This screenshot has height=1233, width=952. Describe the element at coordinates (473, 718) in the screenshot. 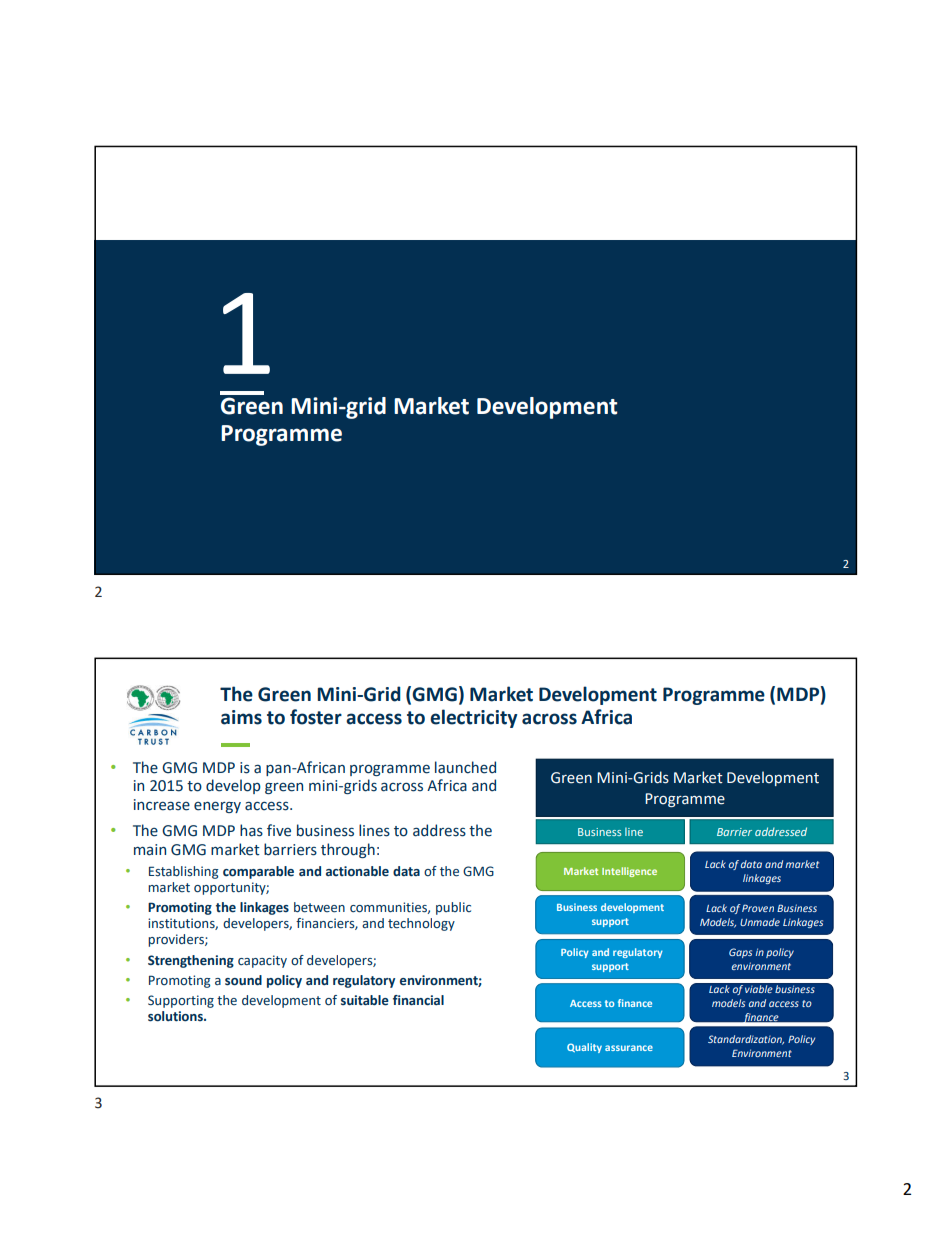

I see `electricity` at that location.
